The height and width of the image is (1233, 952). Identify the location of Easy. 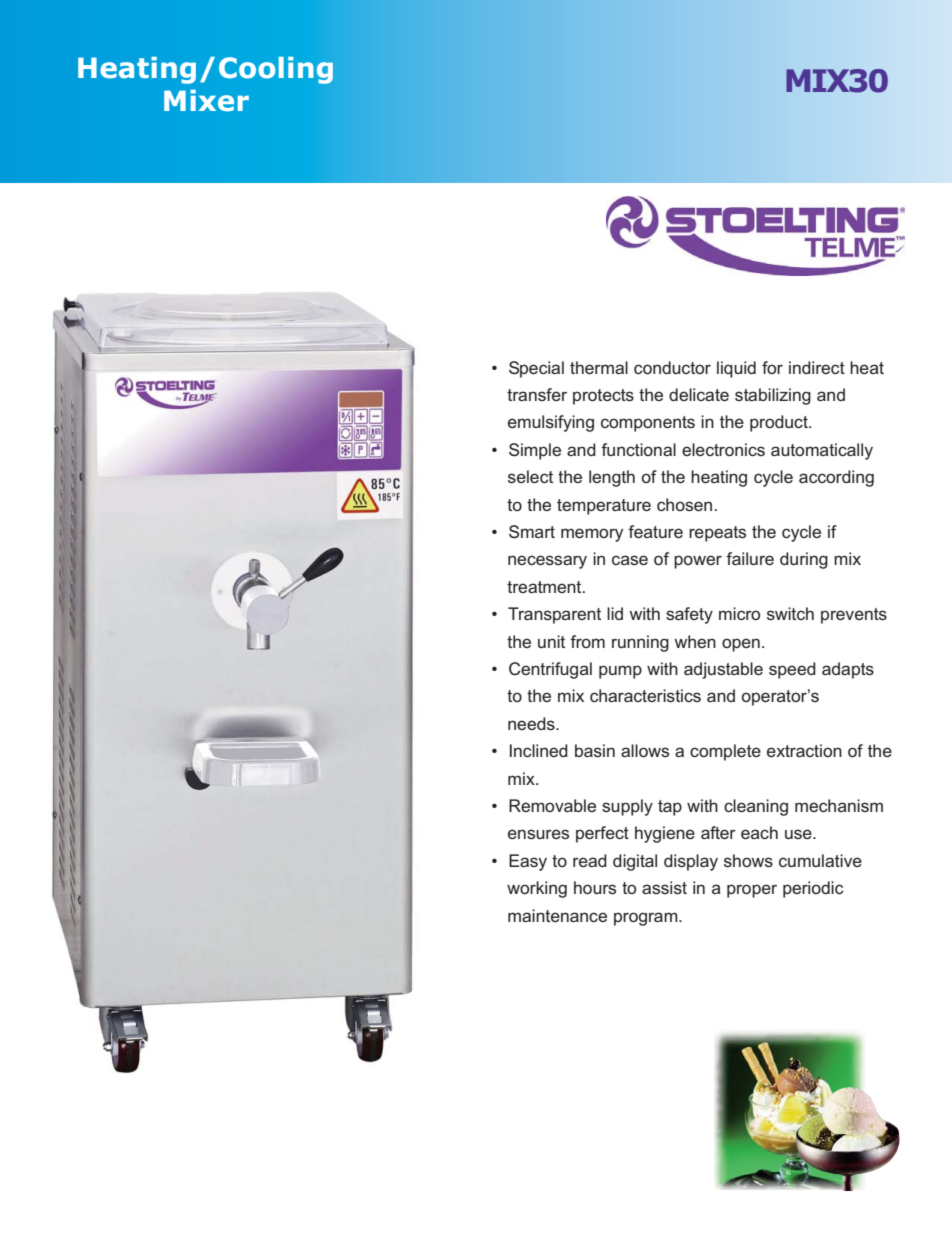
(528, 862).
